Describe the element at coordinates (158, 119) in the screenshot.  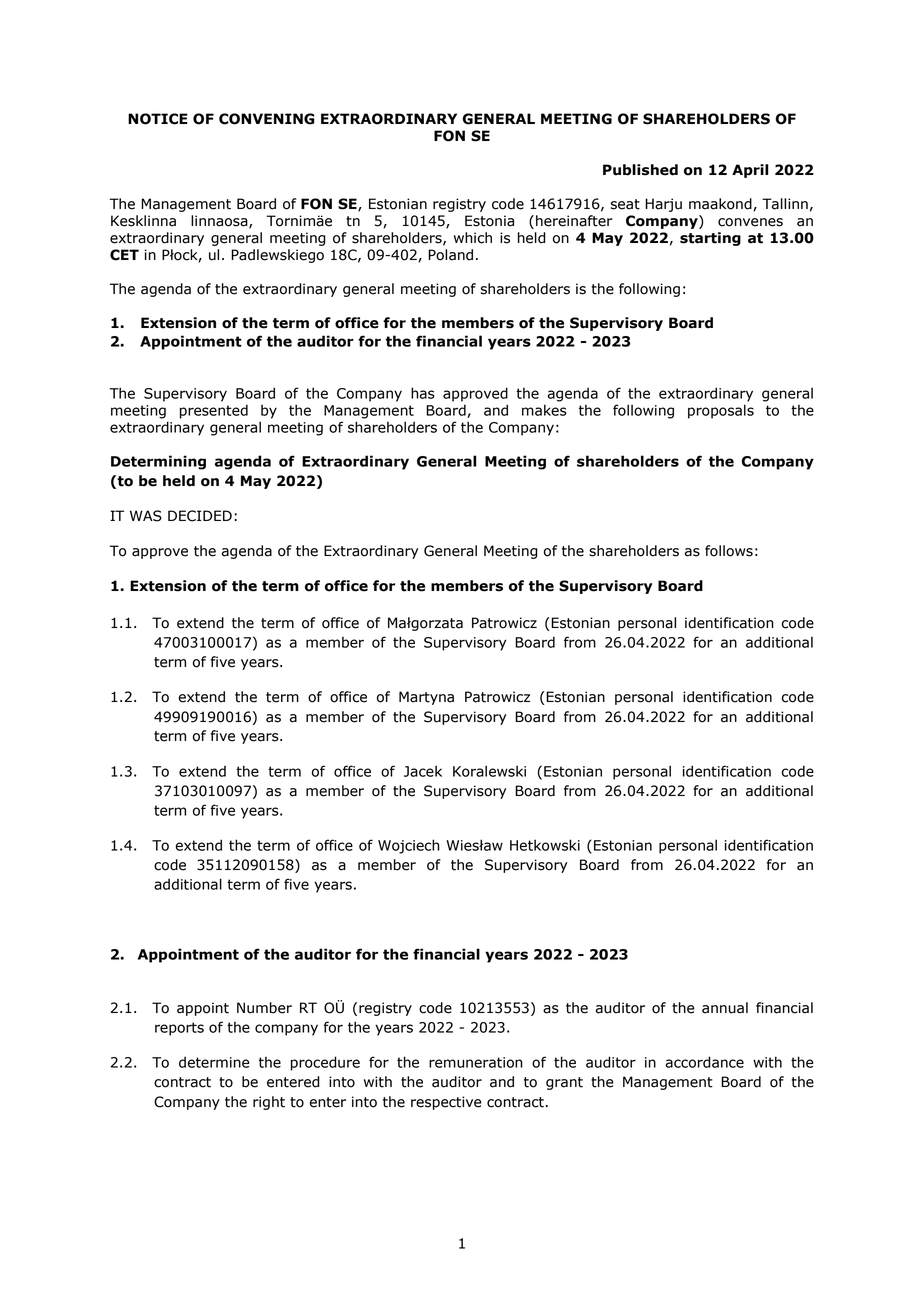
I see `NOTICE` at that location.
